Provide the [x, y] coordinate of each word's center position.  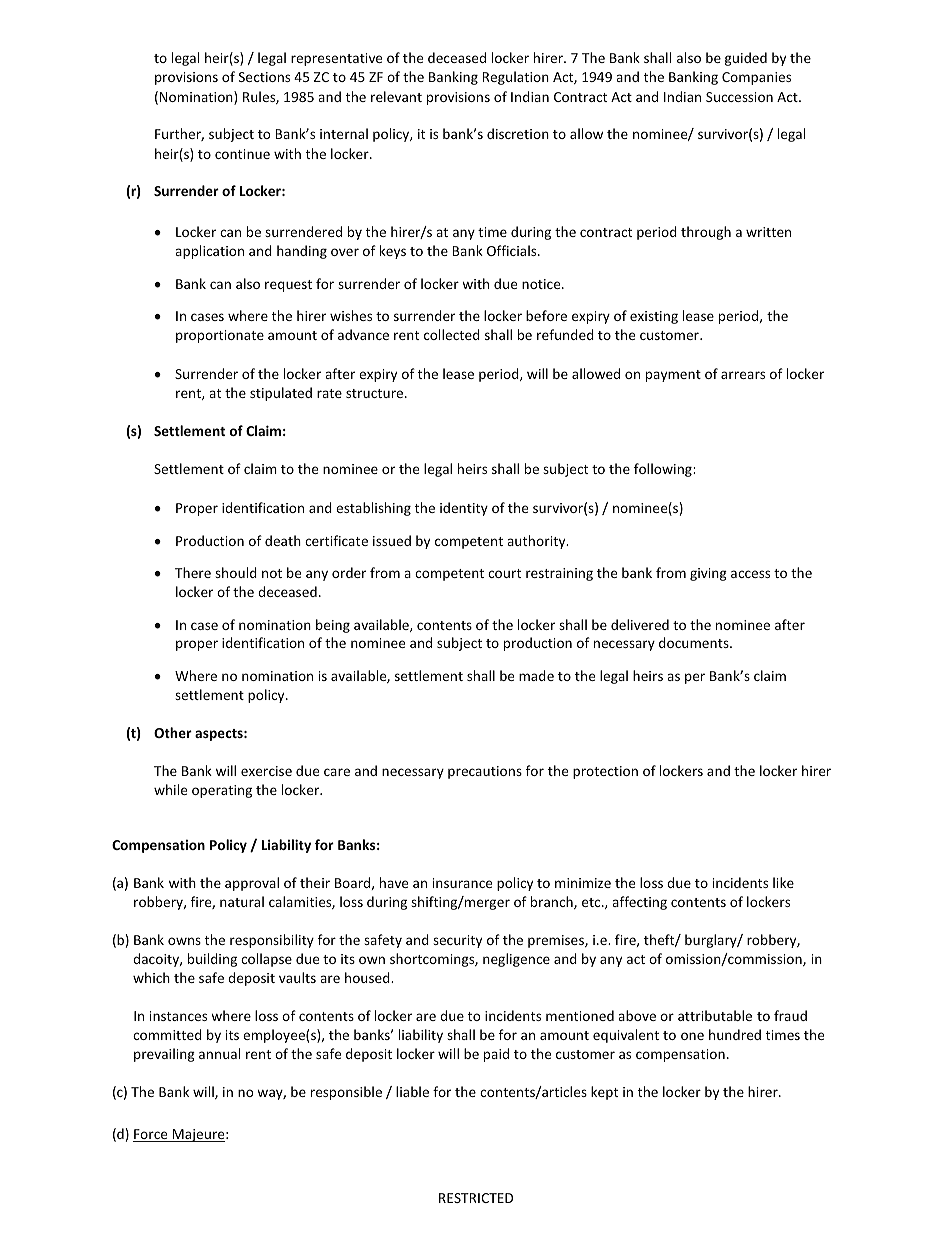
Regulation [515, 78]
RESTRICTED [476, 1198]
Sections [264, 77]
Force [151, 1135]
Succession [739, 97]
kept [604, 1093]
